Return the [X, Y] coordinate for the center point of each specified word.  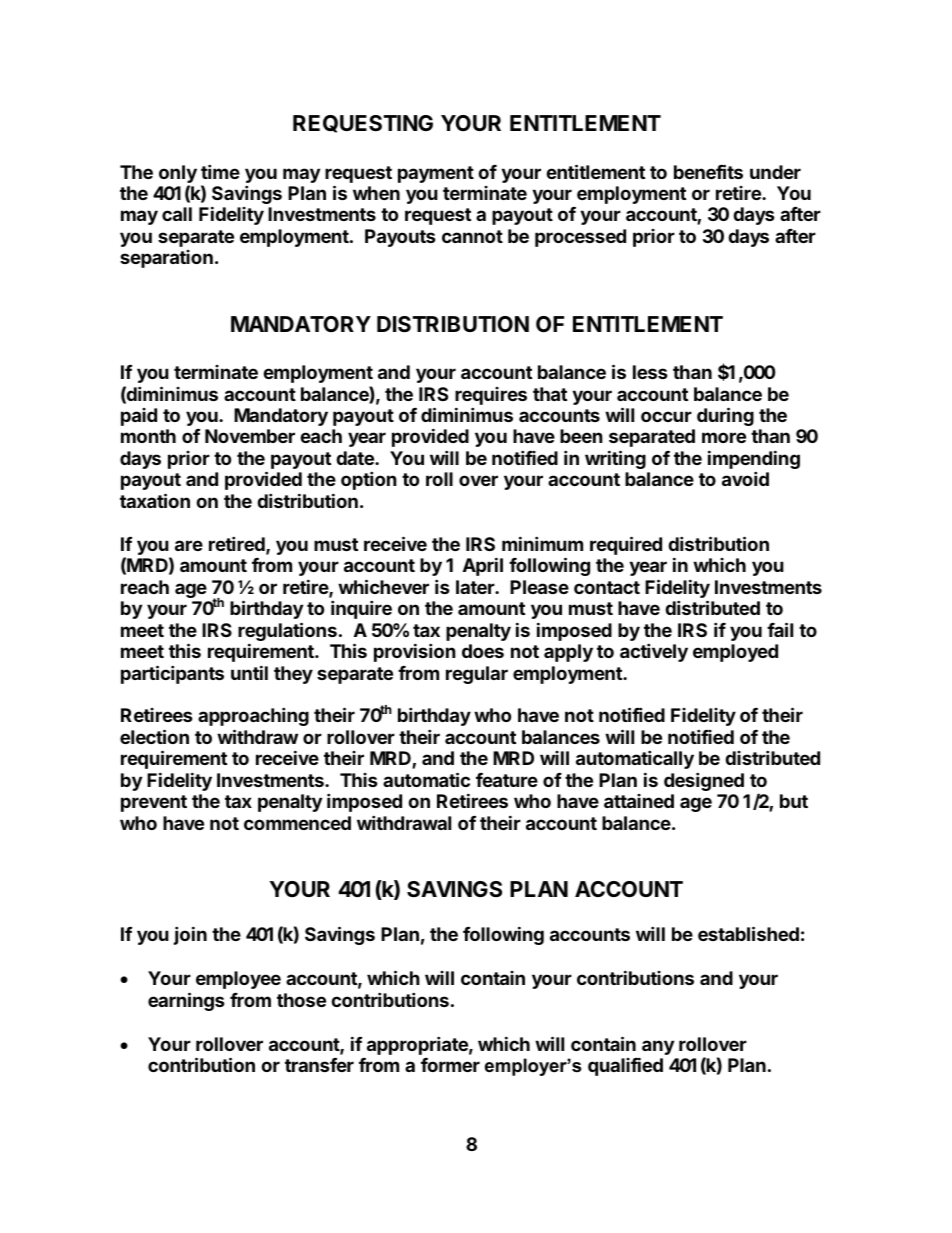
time [220, 171]
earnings [186, 1001]
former [450, 1065]
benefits [708, 171]
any [658, 1047]
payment [436, 174]
